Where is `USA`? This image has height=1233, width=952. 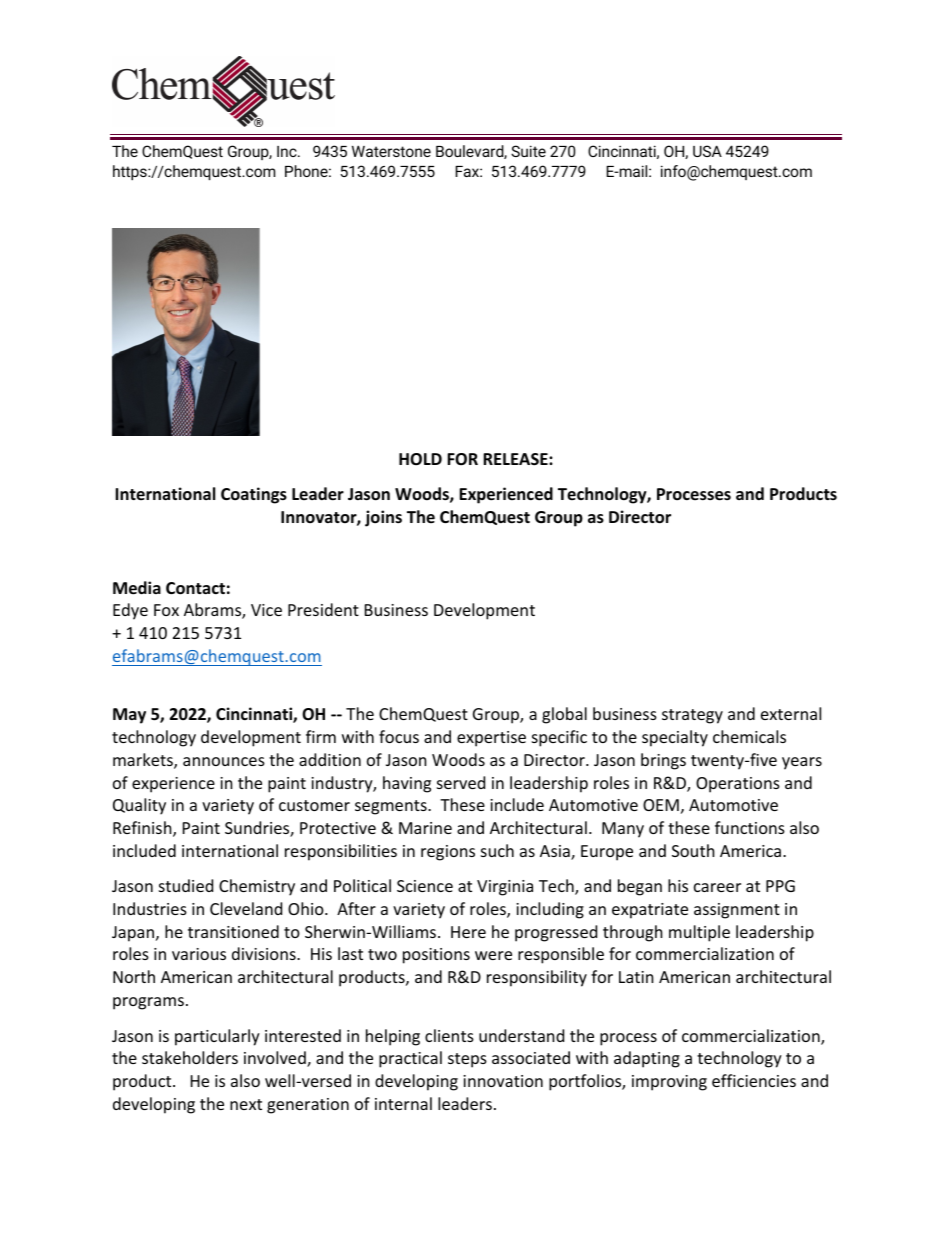
USA is located at coordinates (707, 151).
